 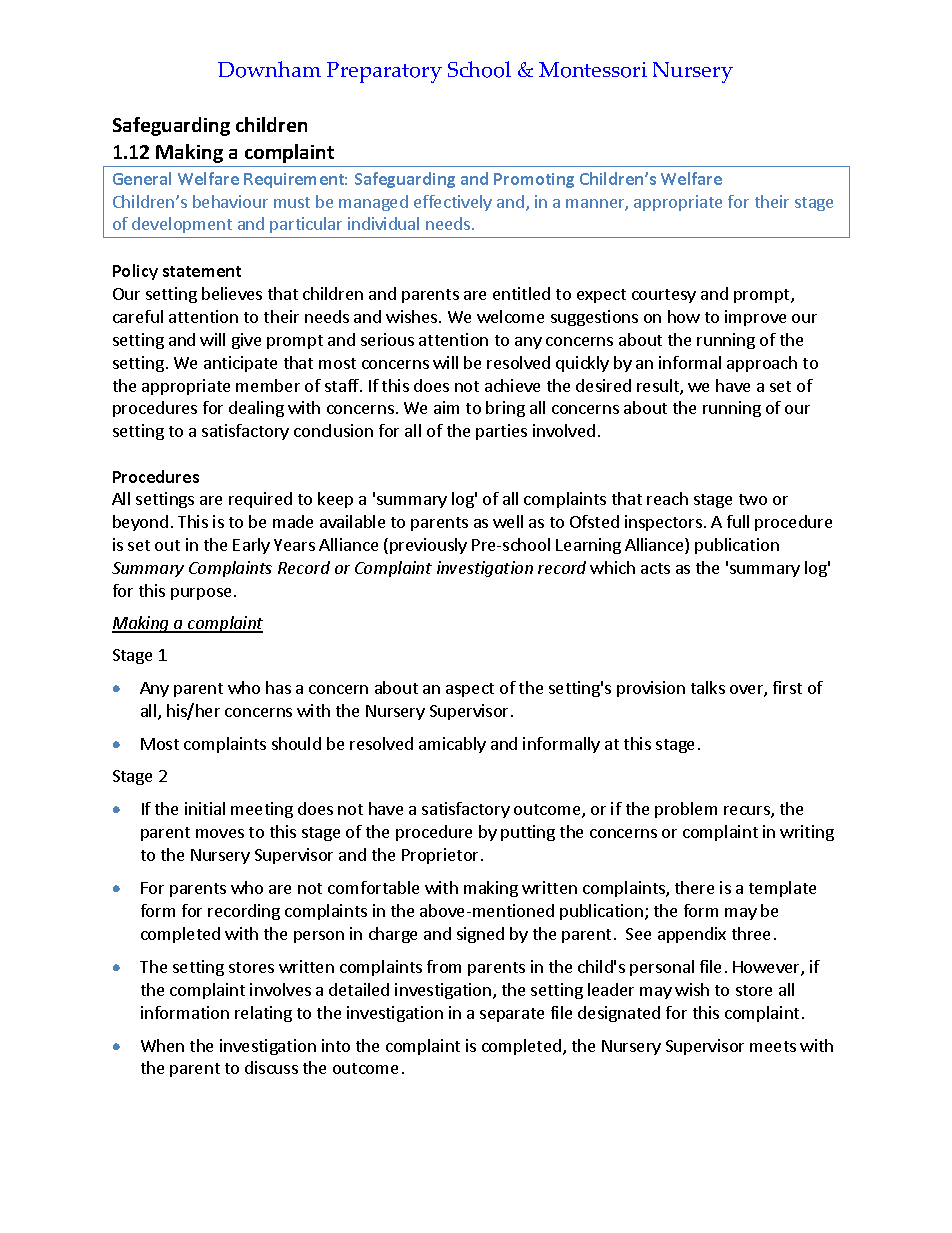 I want to click on dealing, so click(x=256, y=409).
